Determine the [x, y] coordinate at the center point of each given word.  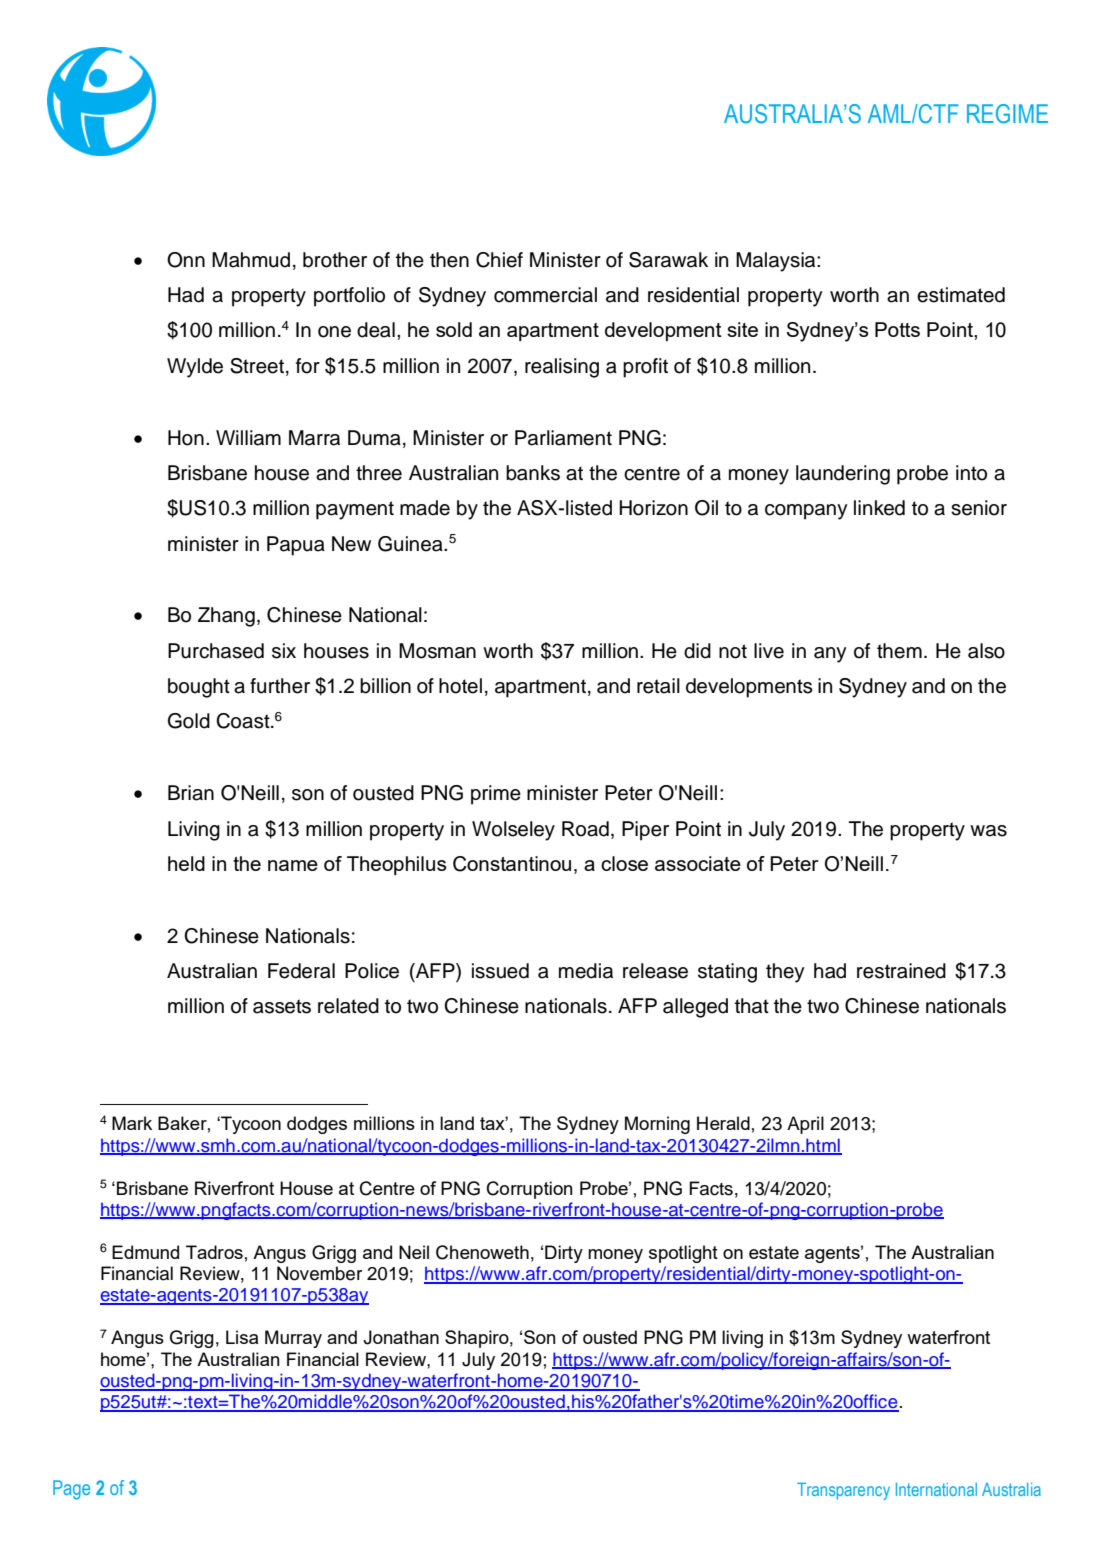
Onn [186, 260]
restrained [901, 971]
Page [71, 1490]
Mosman [437, 651]
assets [282, 1006]
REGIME [1007, 114]
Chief [499, 260]
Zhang [226, 617]
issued [500, 971]
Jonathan [401, 1337]
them [899, 651]
